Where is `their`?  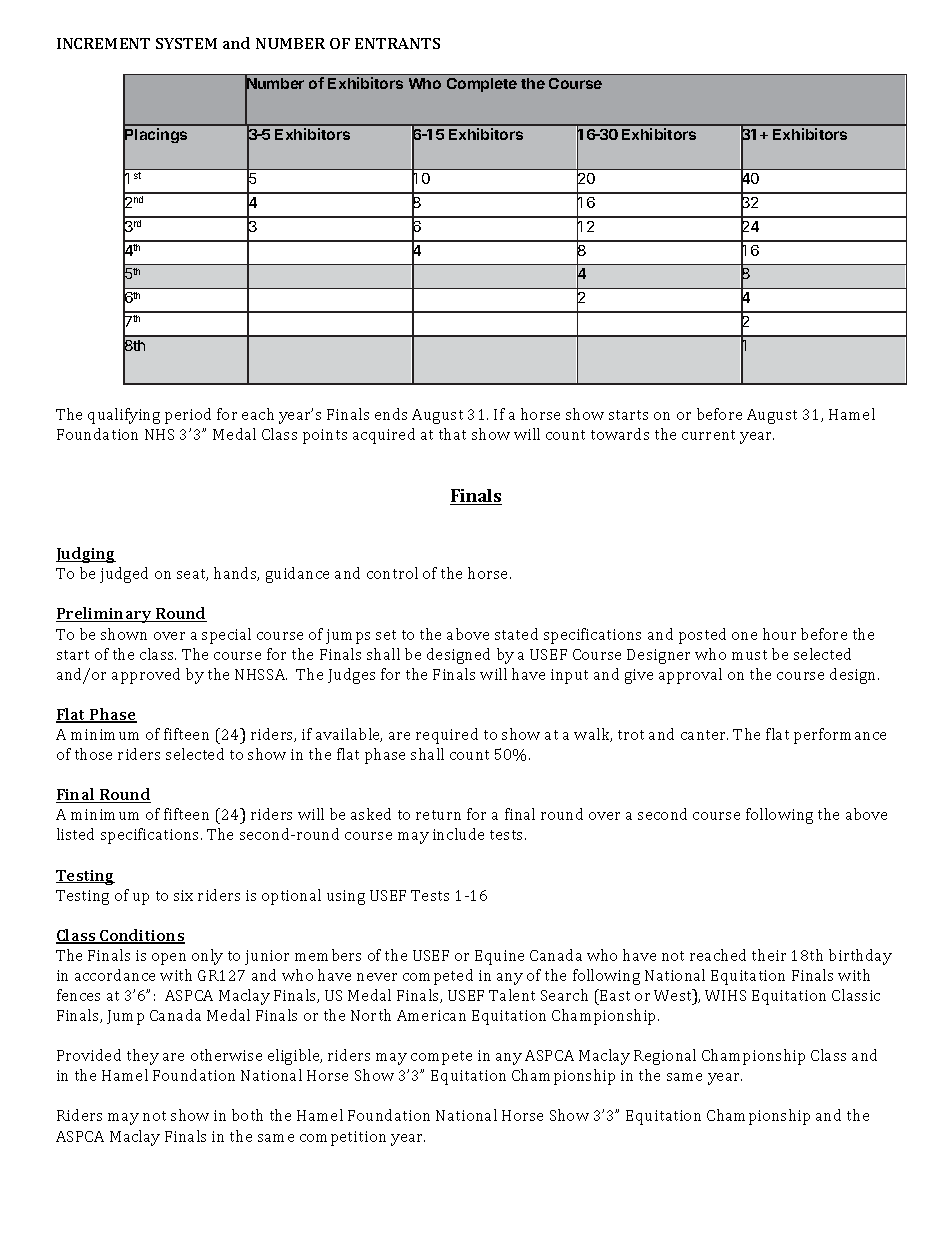
their is located at coordinates (769, 955).
